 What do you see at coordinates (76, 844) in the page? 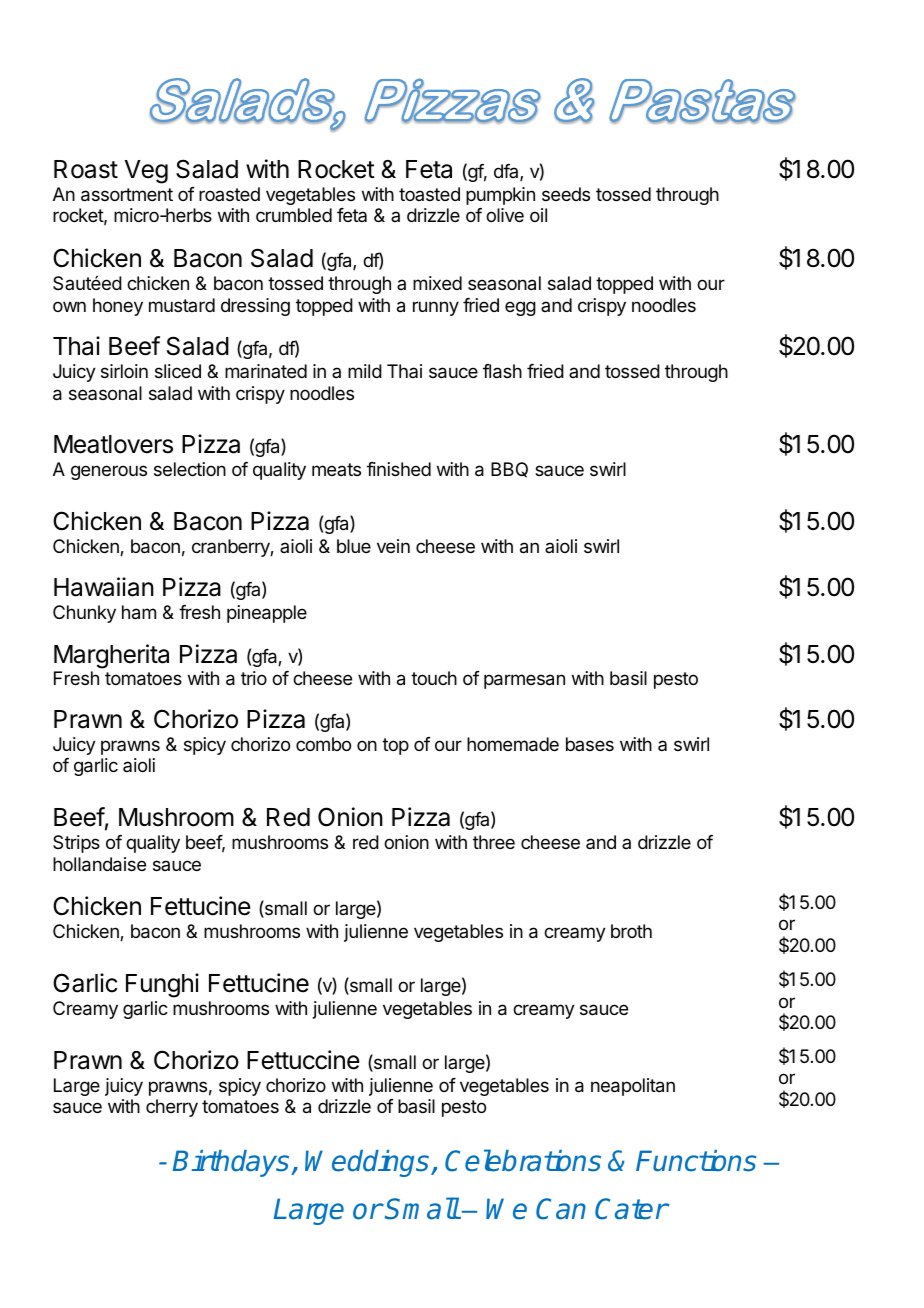
I see `Strips` at bounding box center [76, 844].
